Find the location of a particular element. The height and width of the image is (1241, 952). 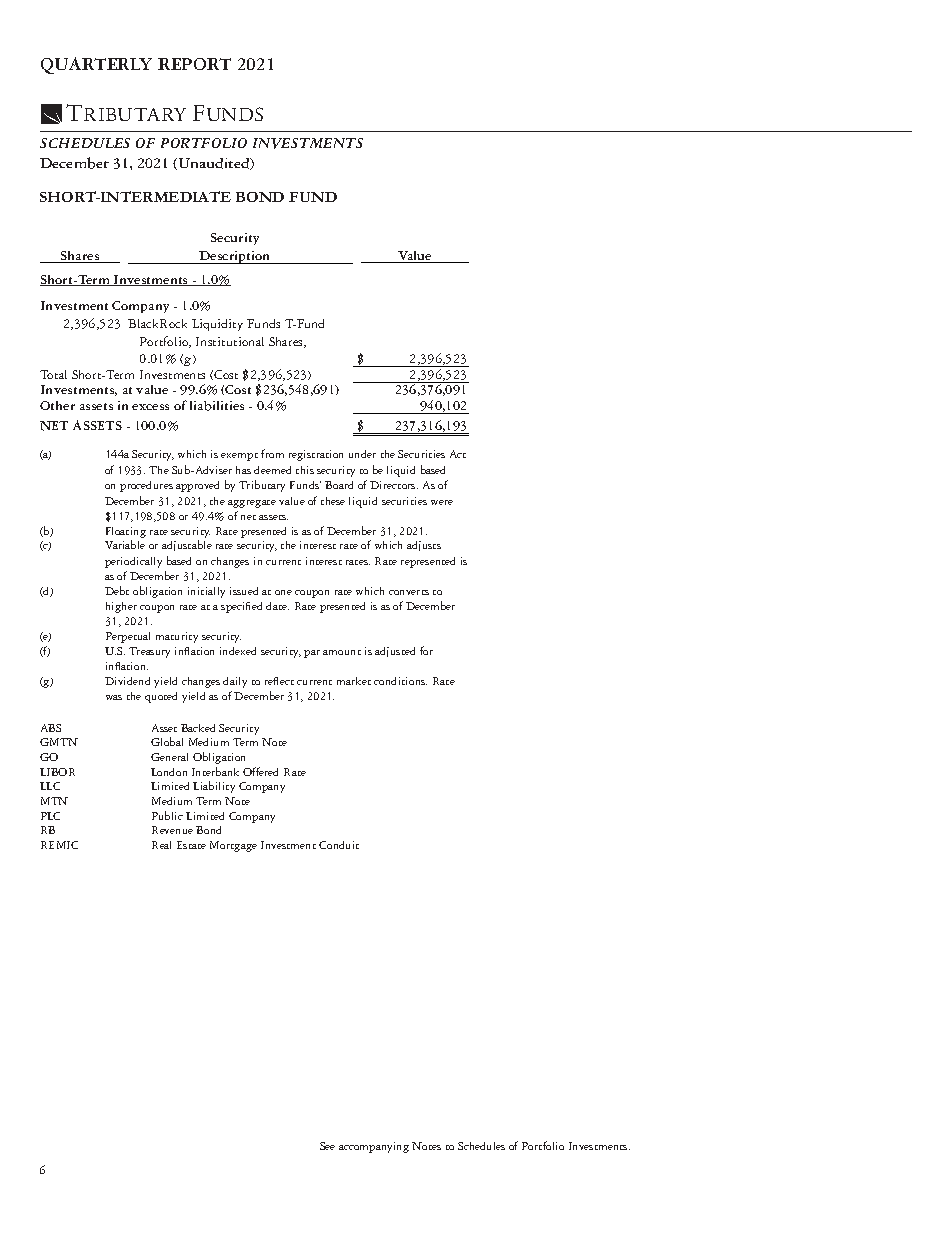

Description is located at coordinates (235, 257).
